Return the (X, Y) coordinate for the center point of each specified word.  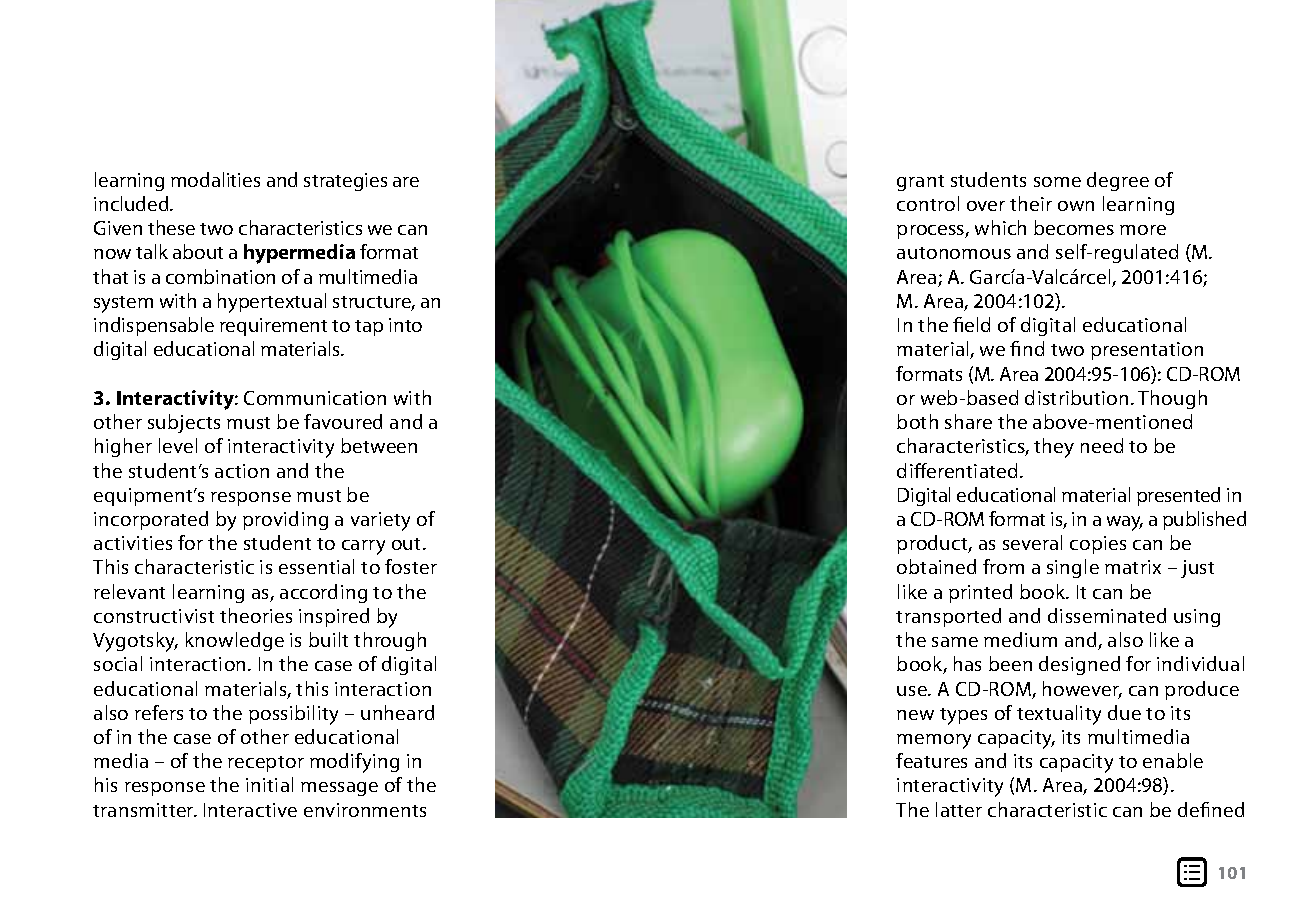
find (1027, 348)
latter (959, 809)
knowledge (235, 641)
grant (920, 183)
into (405, 325)
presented (1178, 496)
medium (1020, 639)
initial (269, 784)
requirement (273, 327)
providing (285, 520)
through (390, 641)
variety (380, 521)
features (931, 760)
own (1076, 206)
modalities (215, 179)
